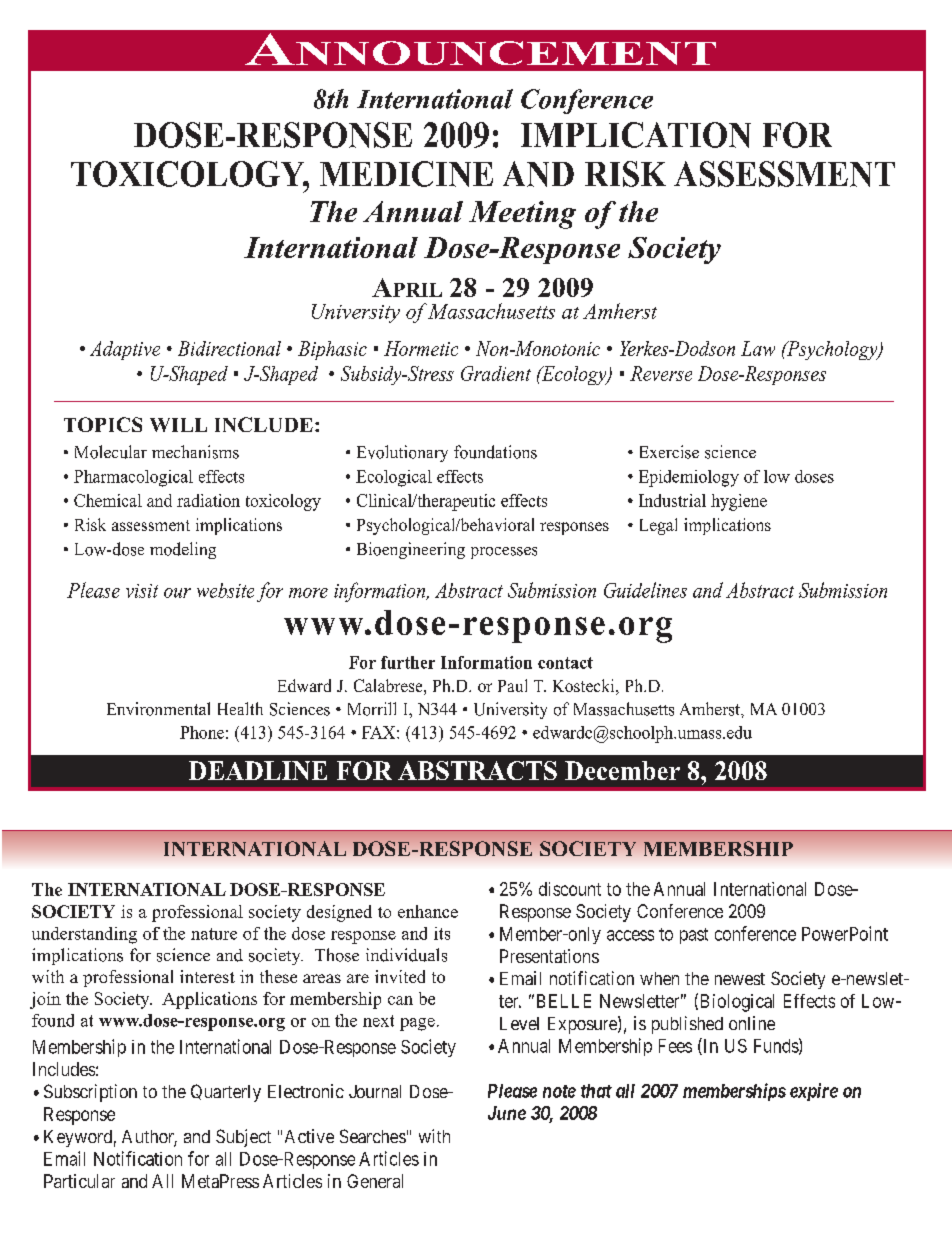  I want to click on December, so click(622, 770).
